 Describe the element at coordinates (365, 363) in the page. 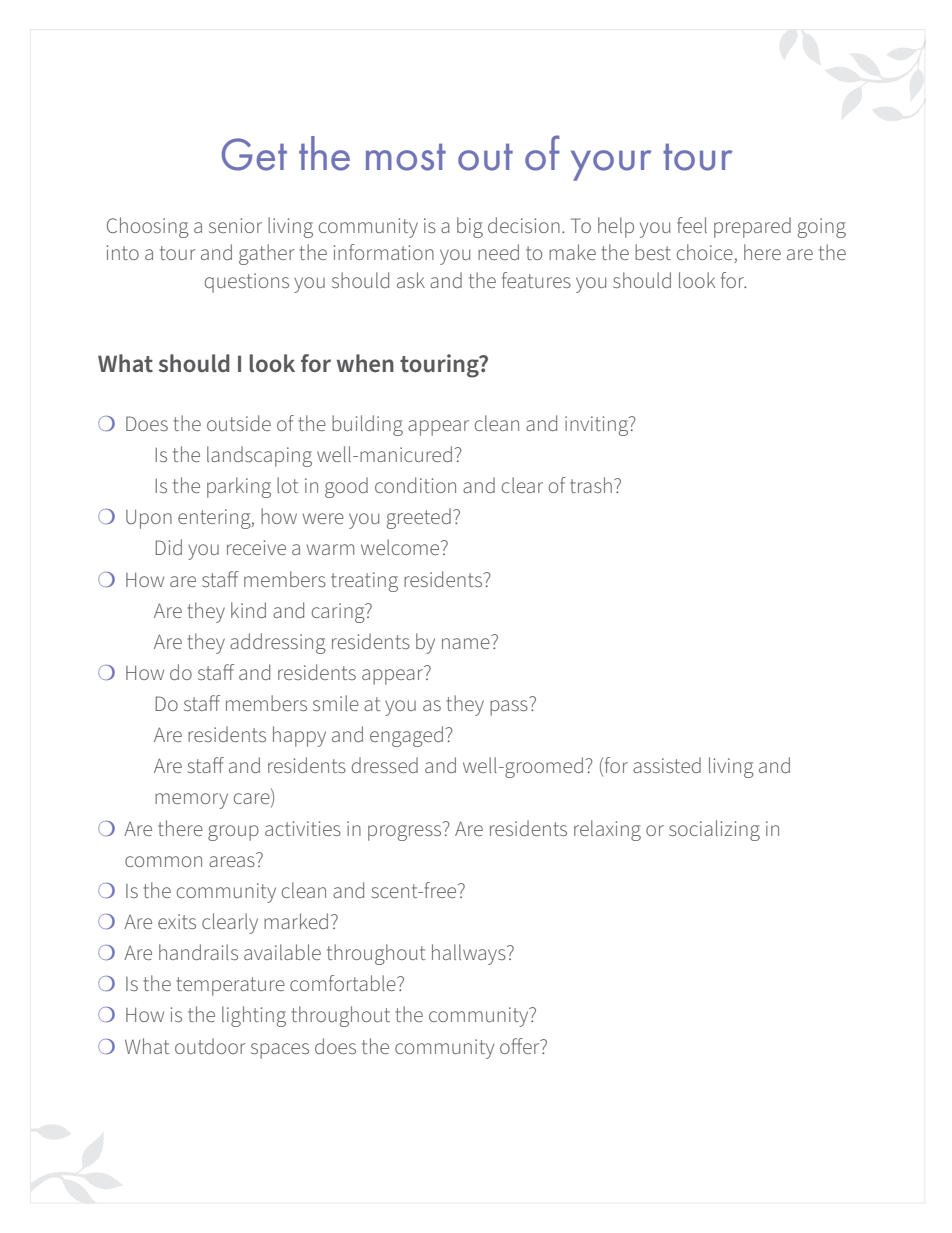

I see `when` at that location.
